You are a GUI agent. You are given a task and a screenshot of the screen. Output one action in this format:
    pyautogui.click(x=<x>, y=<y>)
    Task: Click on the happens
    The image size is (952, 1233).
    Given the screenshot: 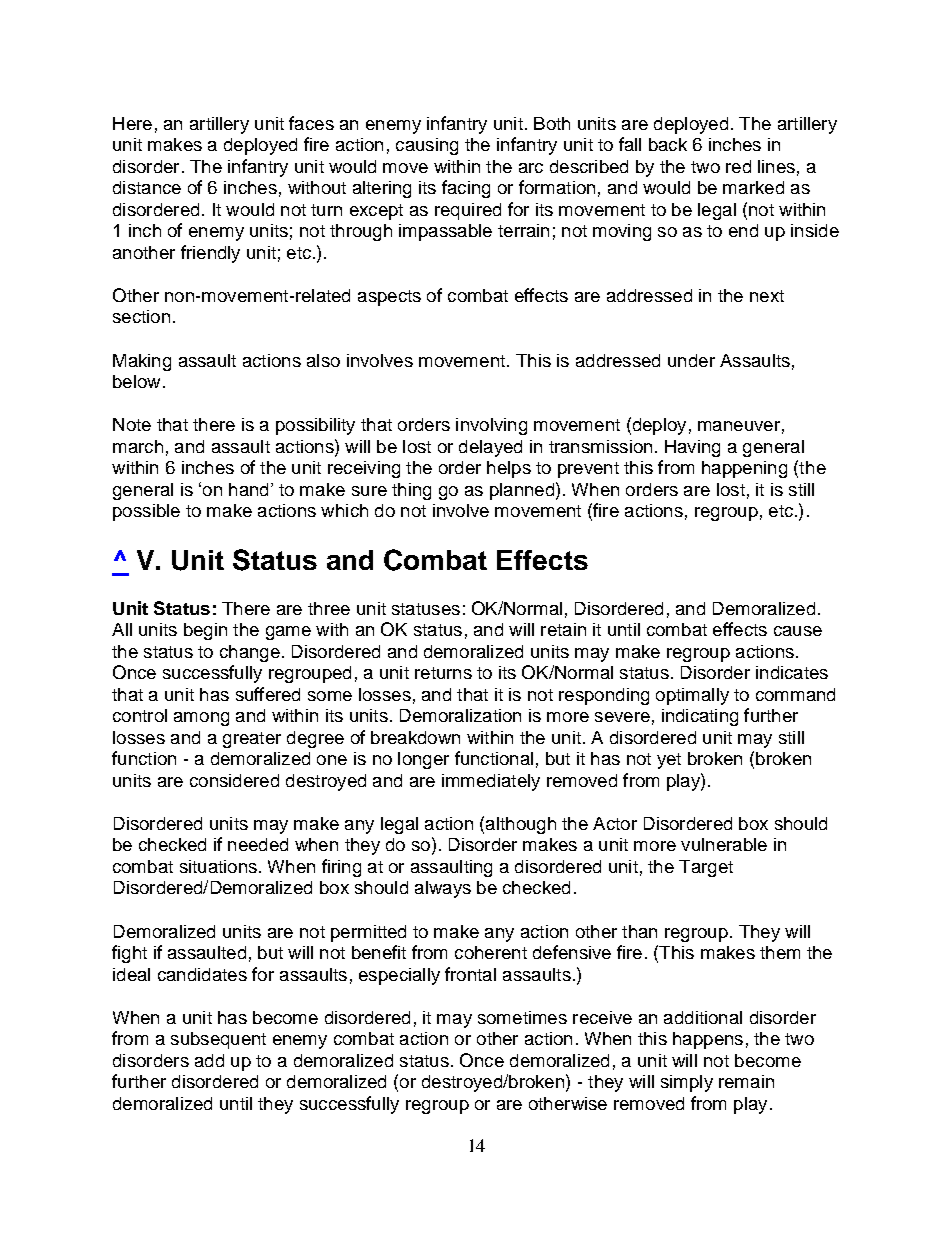 What is the action you would take?
    pyautogui.click(x=708, y=1040)
